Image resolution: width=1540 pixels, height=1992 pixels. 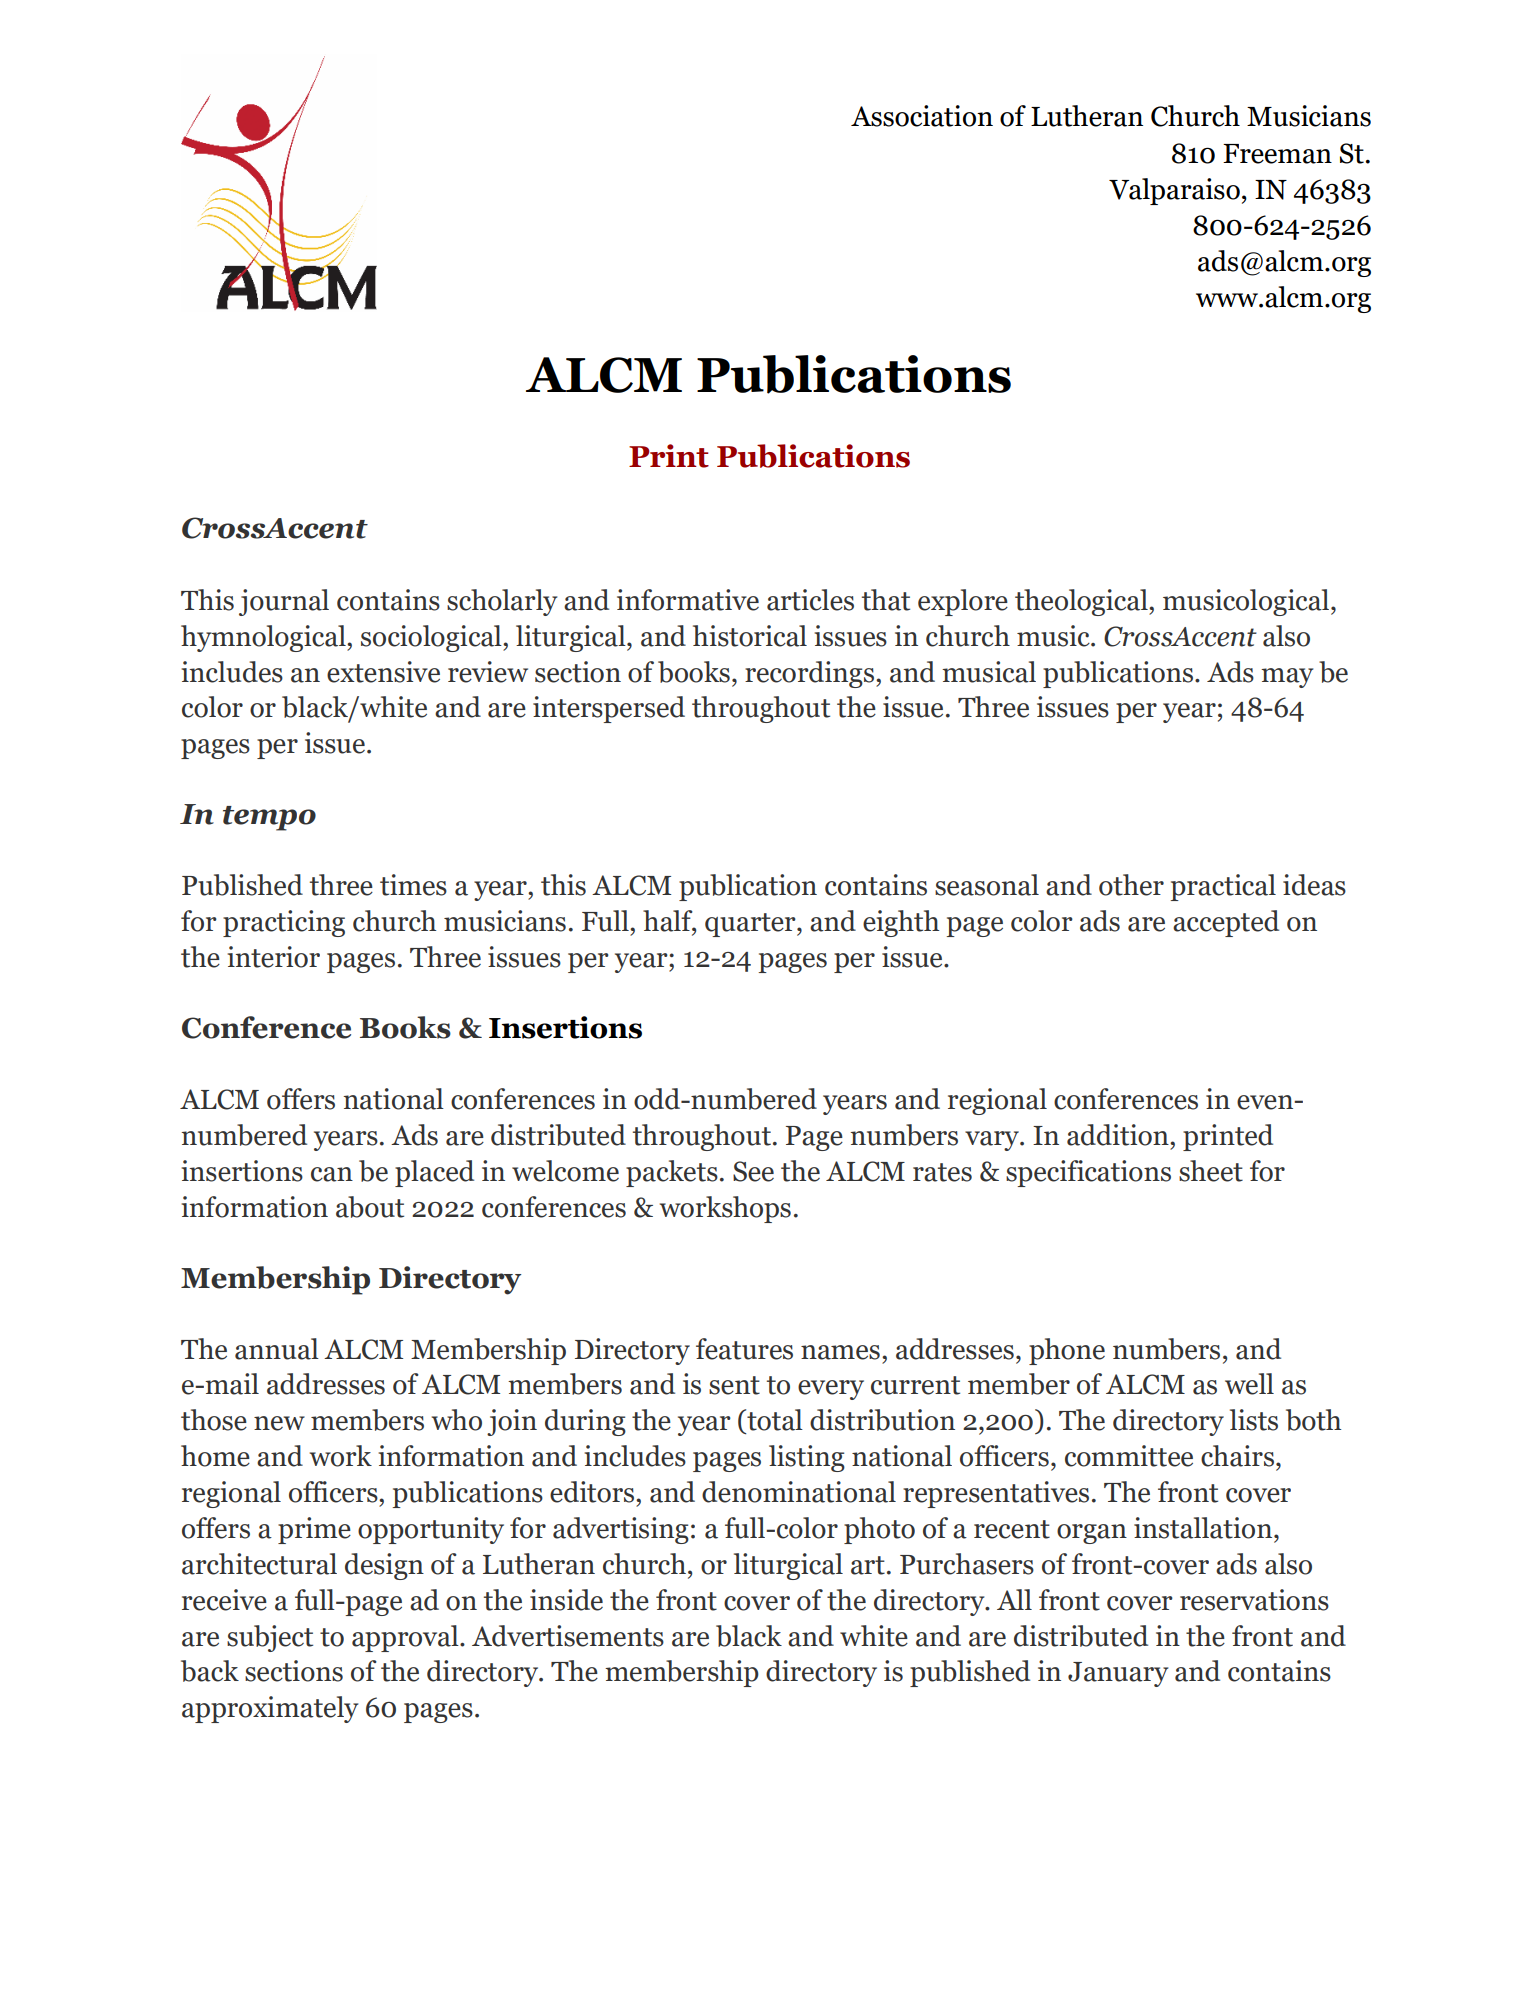 What do you see at coordinates (1082, 602) in the image?
I see `theological` at bounding box center [1082, 602].
